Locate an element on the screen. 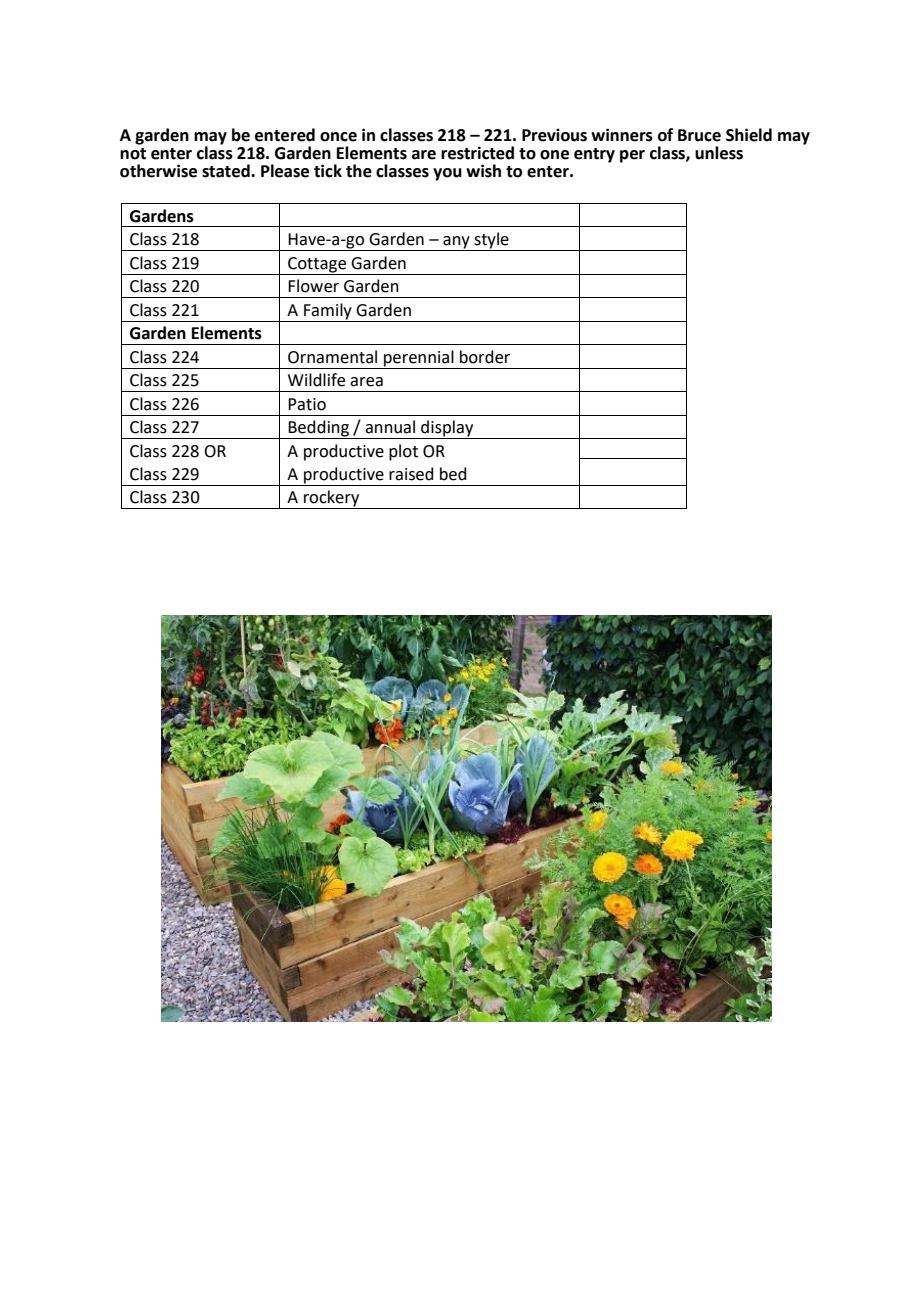 This screenshot has width=924, height=1308. restricted is located at coordinates (477, 153).
